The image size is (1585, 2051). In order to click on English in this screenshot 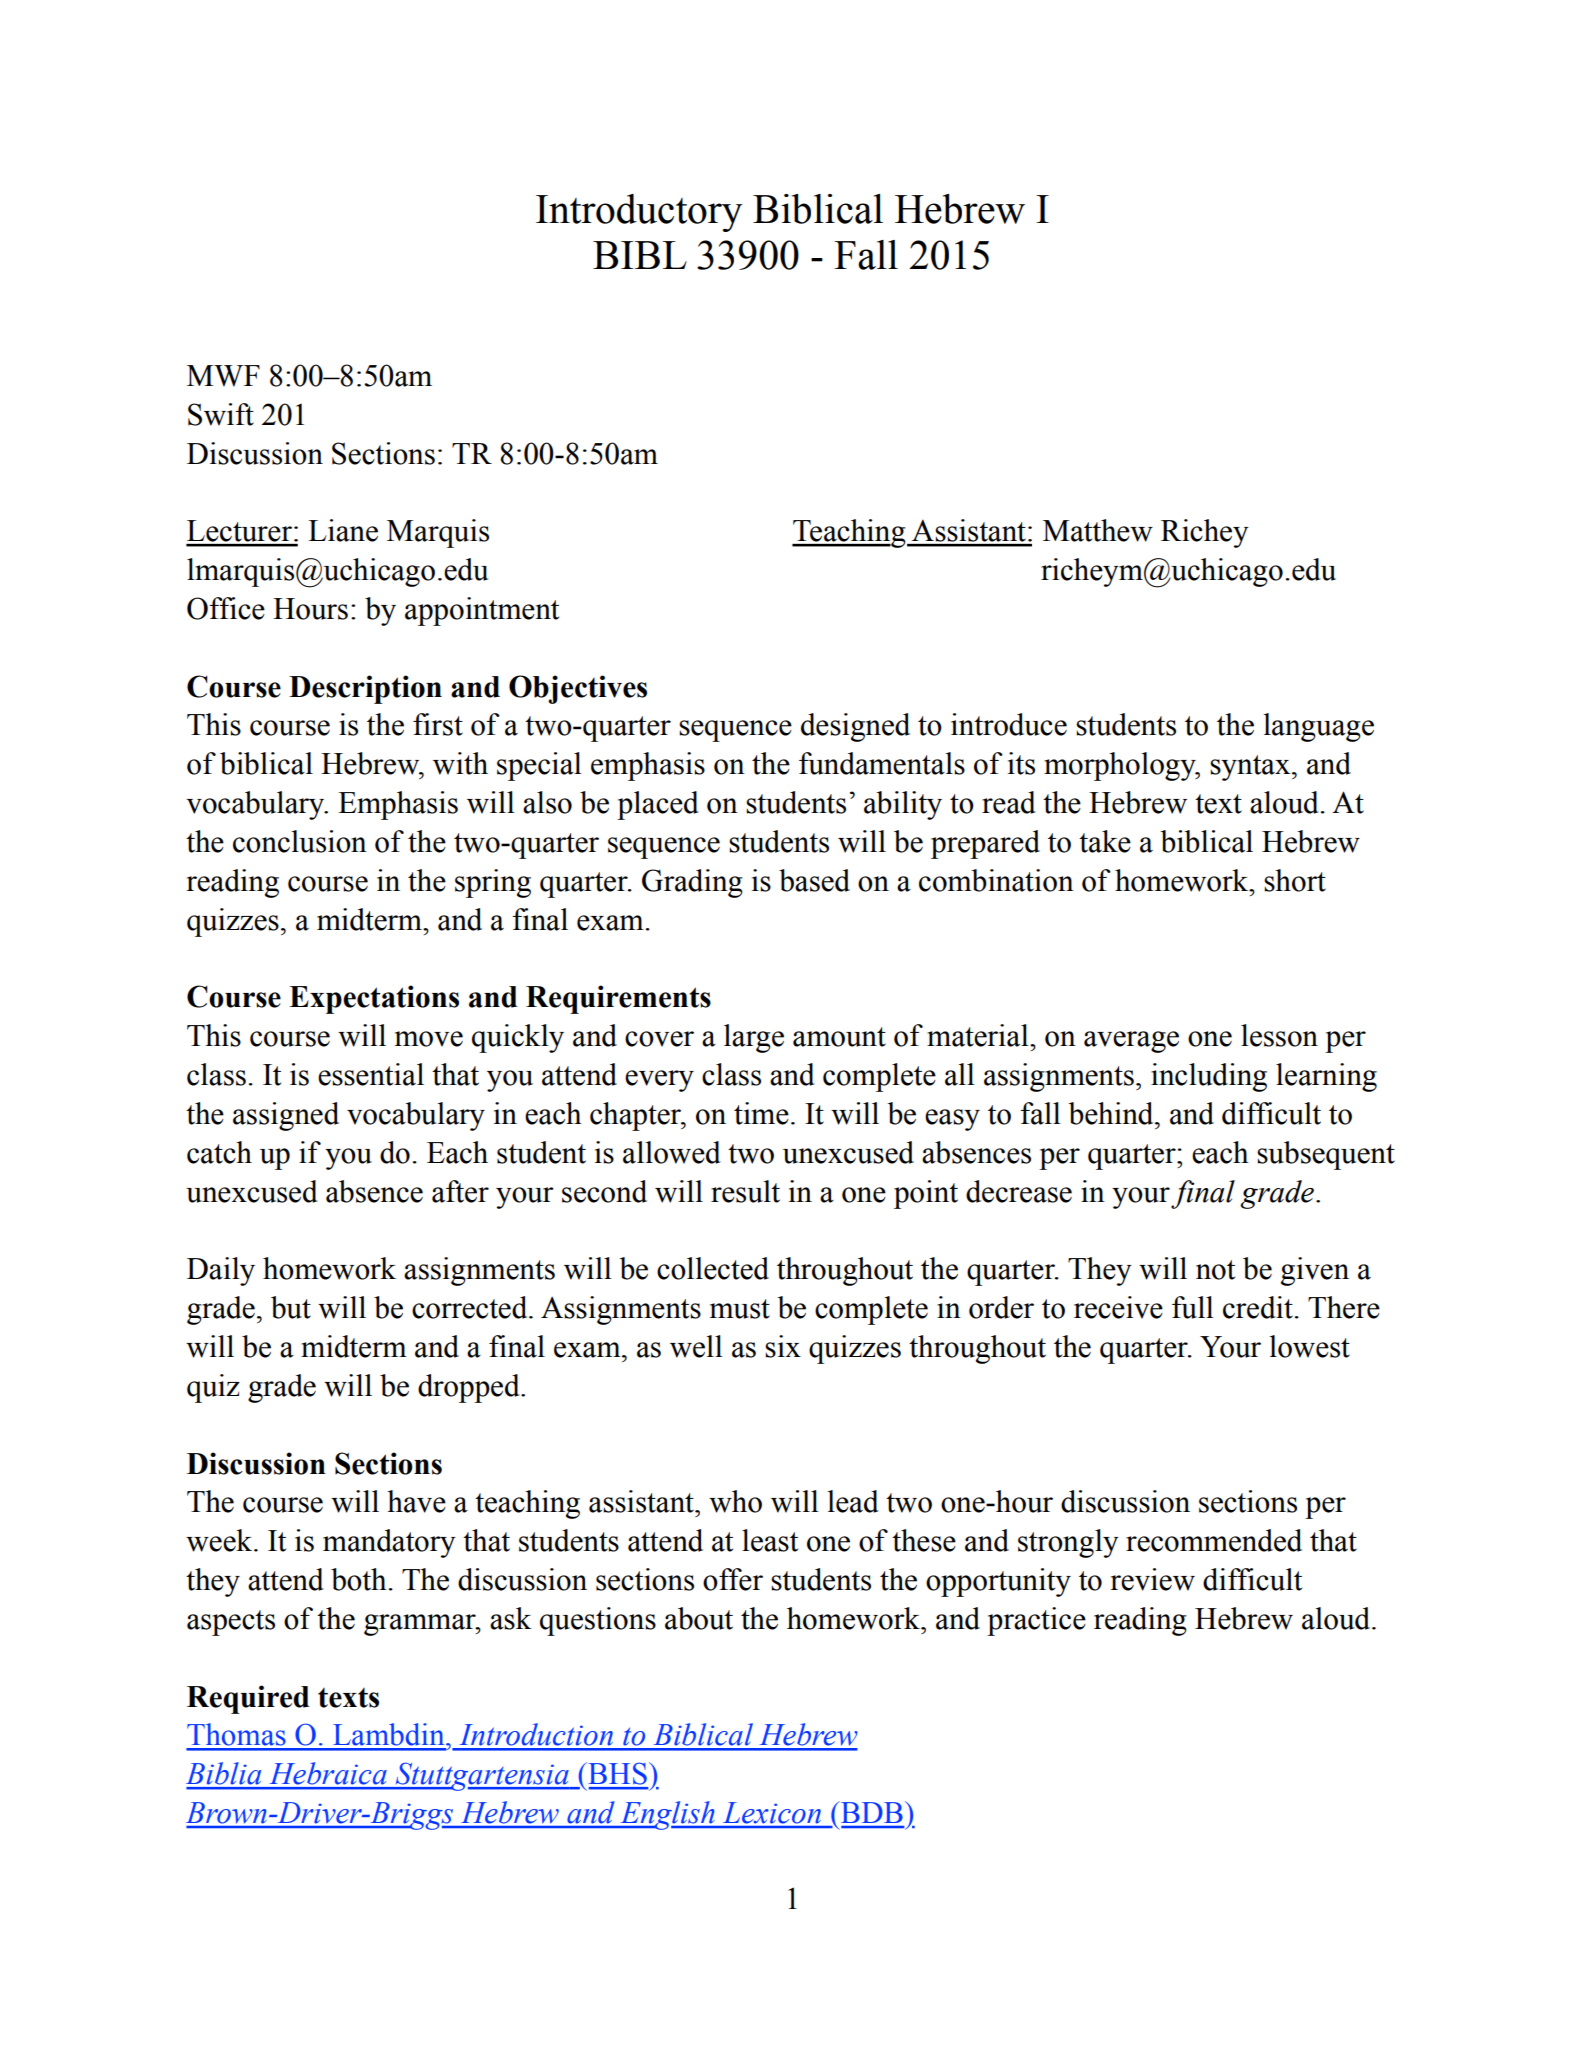, I will do `click(667, 1815)`.
